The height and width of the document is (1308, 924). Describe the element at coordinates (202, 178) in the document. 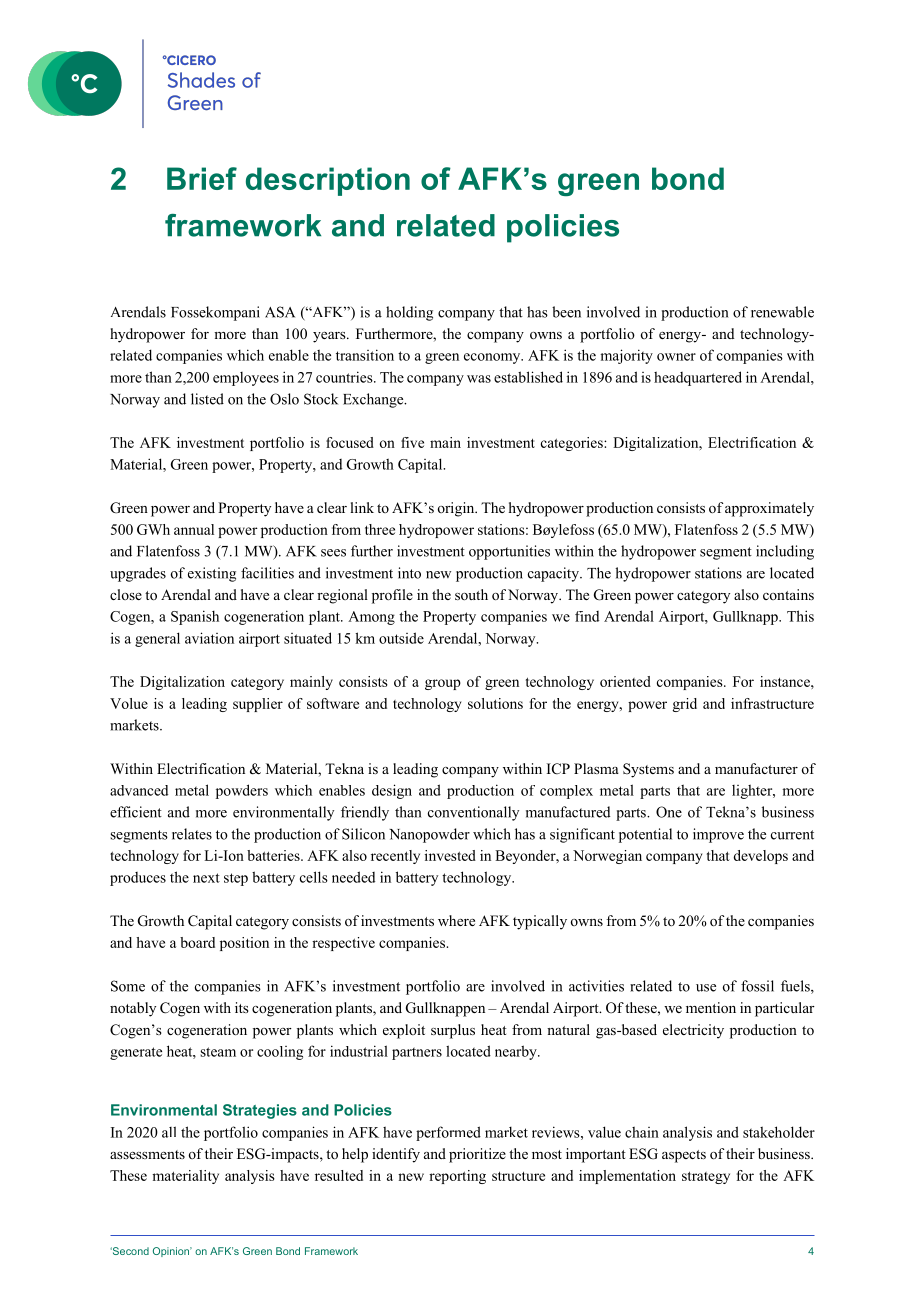

I see `Brief` at that location.
